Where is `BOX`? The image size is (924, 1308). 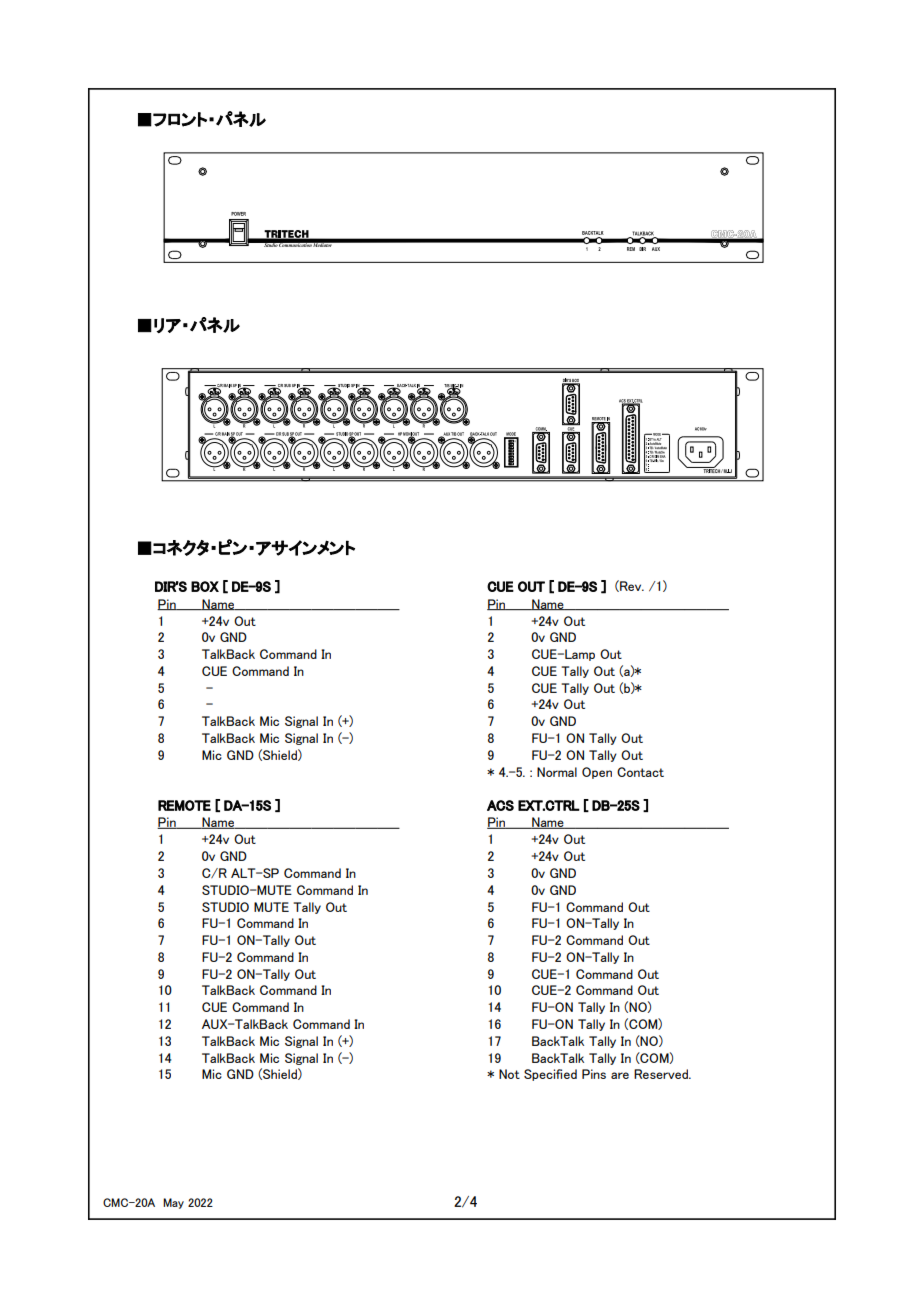 BOX is located at coordinates (205, 586).
